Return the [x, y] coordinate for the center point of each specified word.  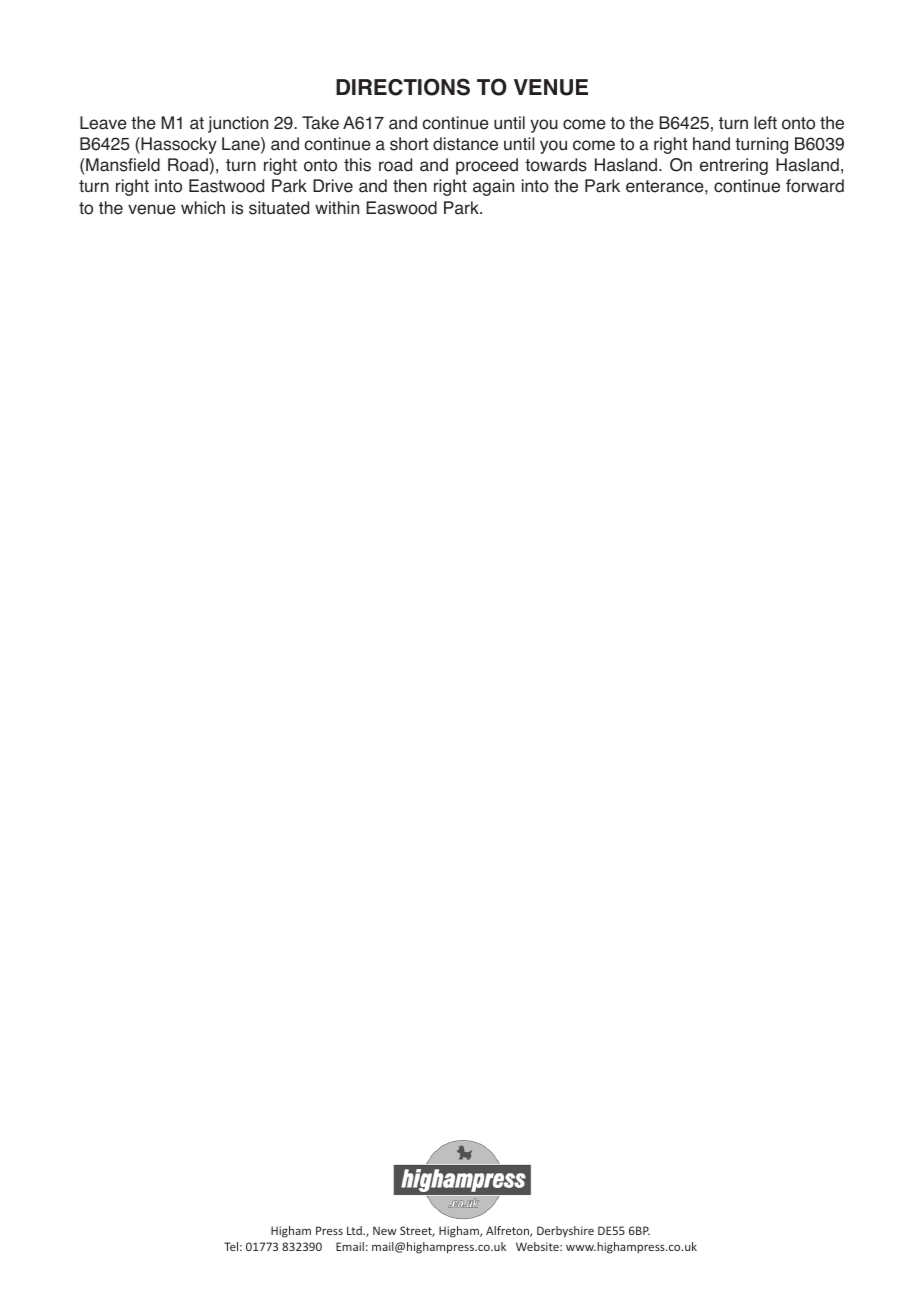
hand [711, 144]
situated [279, 208]
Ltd [355, 1230]
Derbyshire [565, 1232]
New [385, 1230]
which [203, 208]
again [493, 187]
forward [815, 186]
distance [465, 144]
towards [556, 165]
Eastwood [226, 186]
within [337, 207]
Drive [333, 186]
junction [238, 124]
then [410, 186]
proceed [487, 166]
